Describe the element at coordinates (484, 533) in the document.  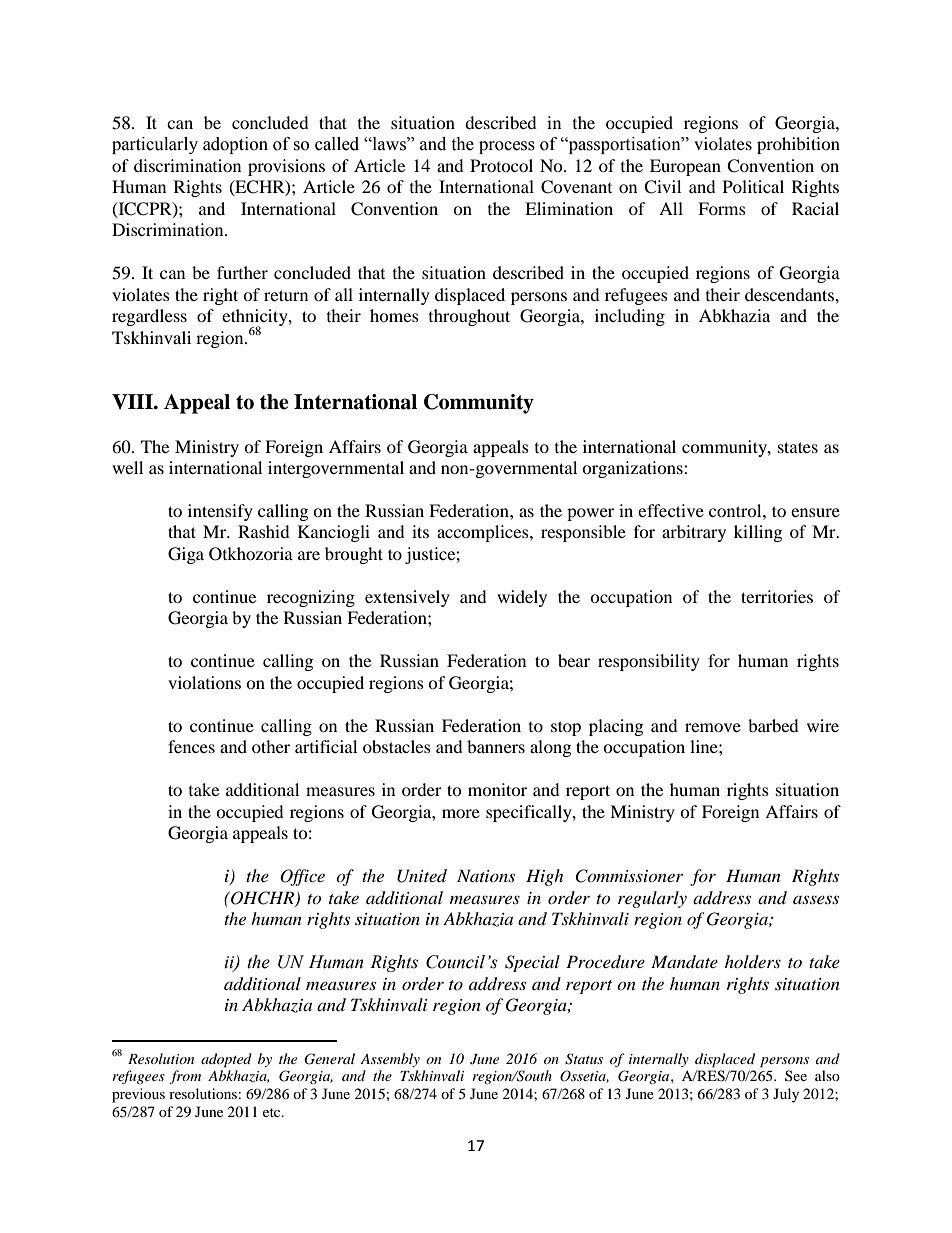
I see `accomplices` at that location.
